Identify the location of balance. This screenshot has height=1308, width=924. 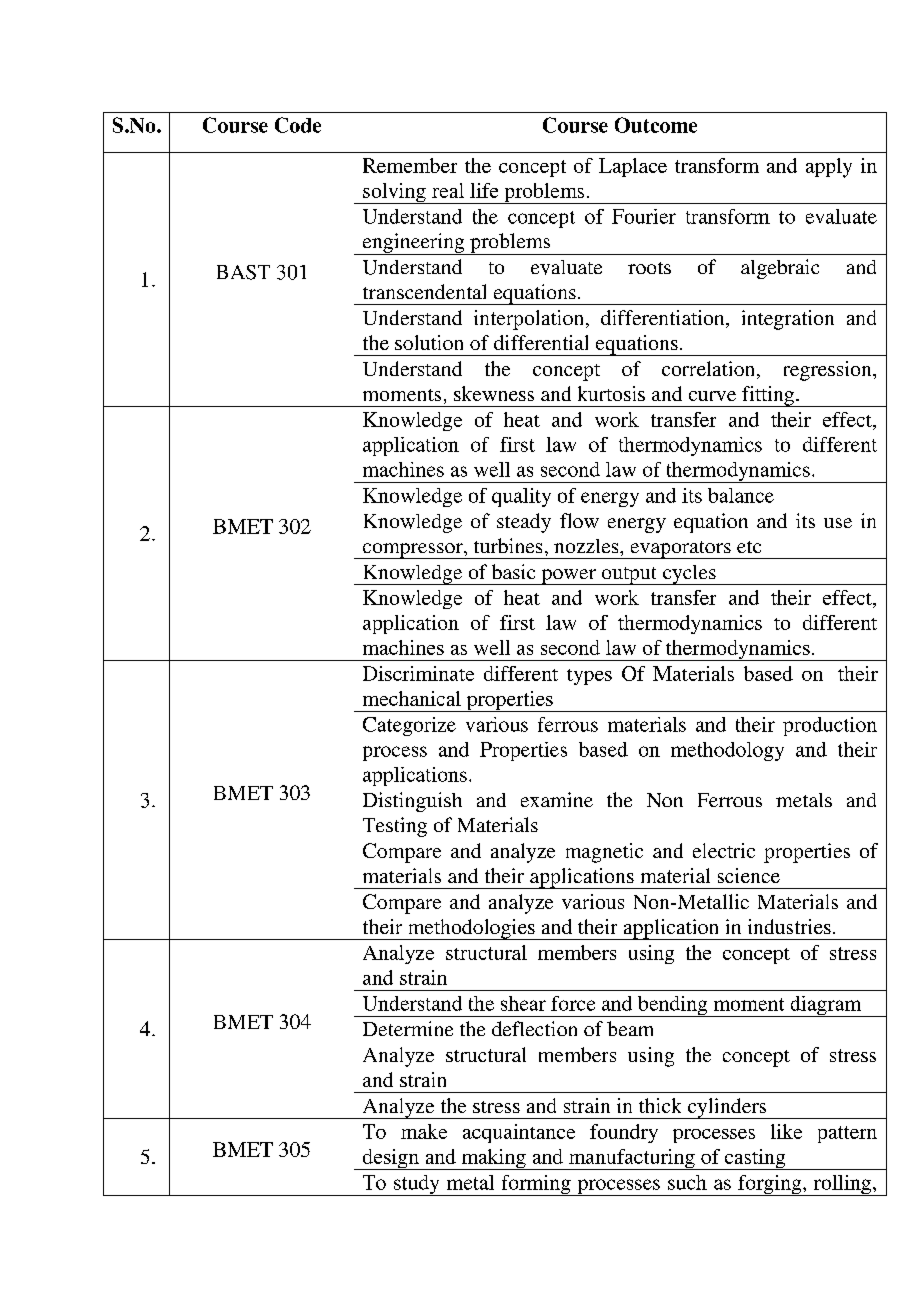
(741, 495).
